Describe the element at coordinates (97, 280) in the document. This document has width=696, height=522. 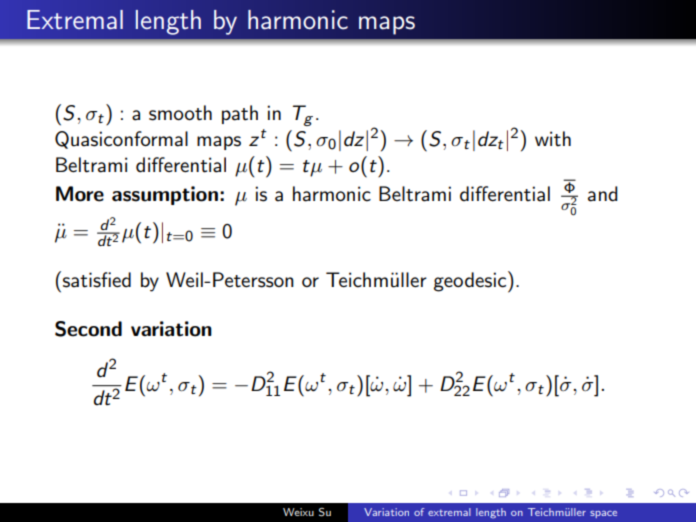
I see `satisfied` at that location.
